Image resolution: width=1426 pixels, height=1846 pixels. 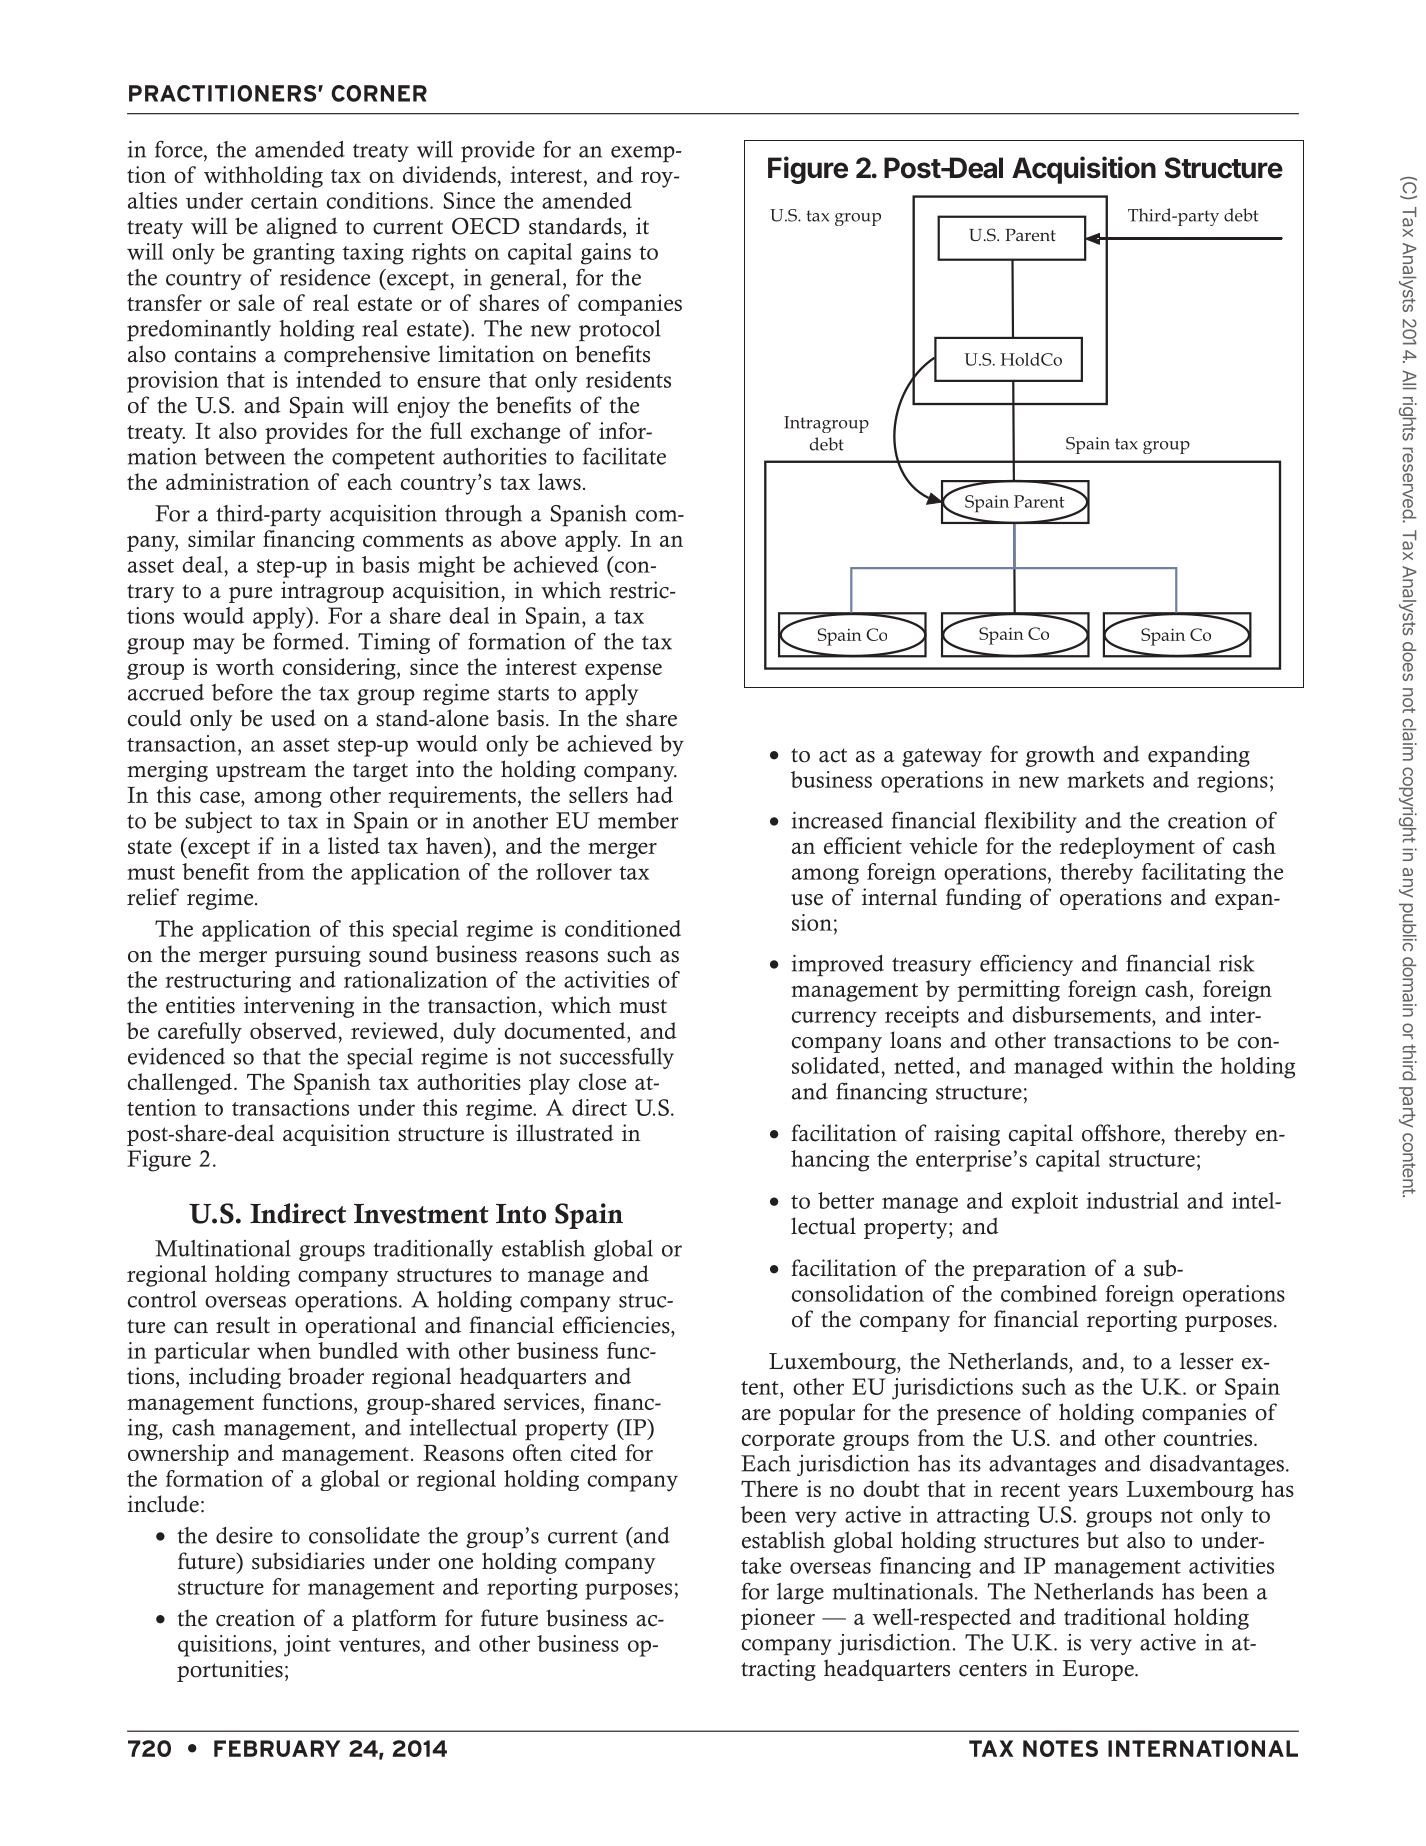 What do you see at coordinates (1060, 756) in the screenshot?
I see `growth` at bounding box center [1060, 756].
